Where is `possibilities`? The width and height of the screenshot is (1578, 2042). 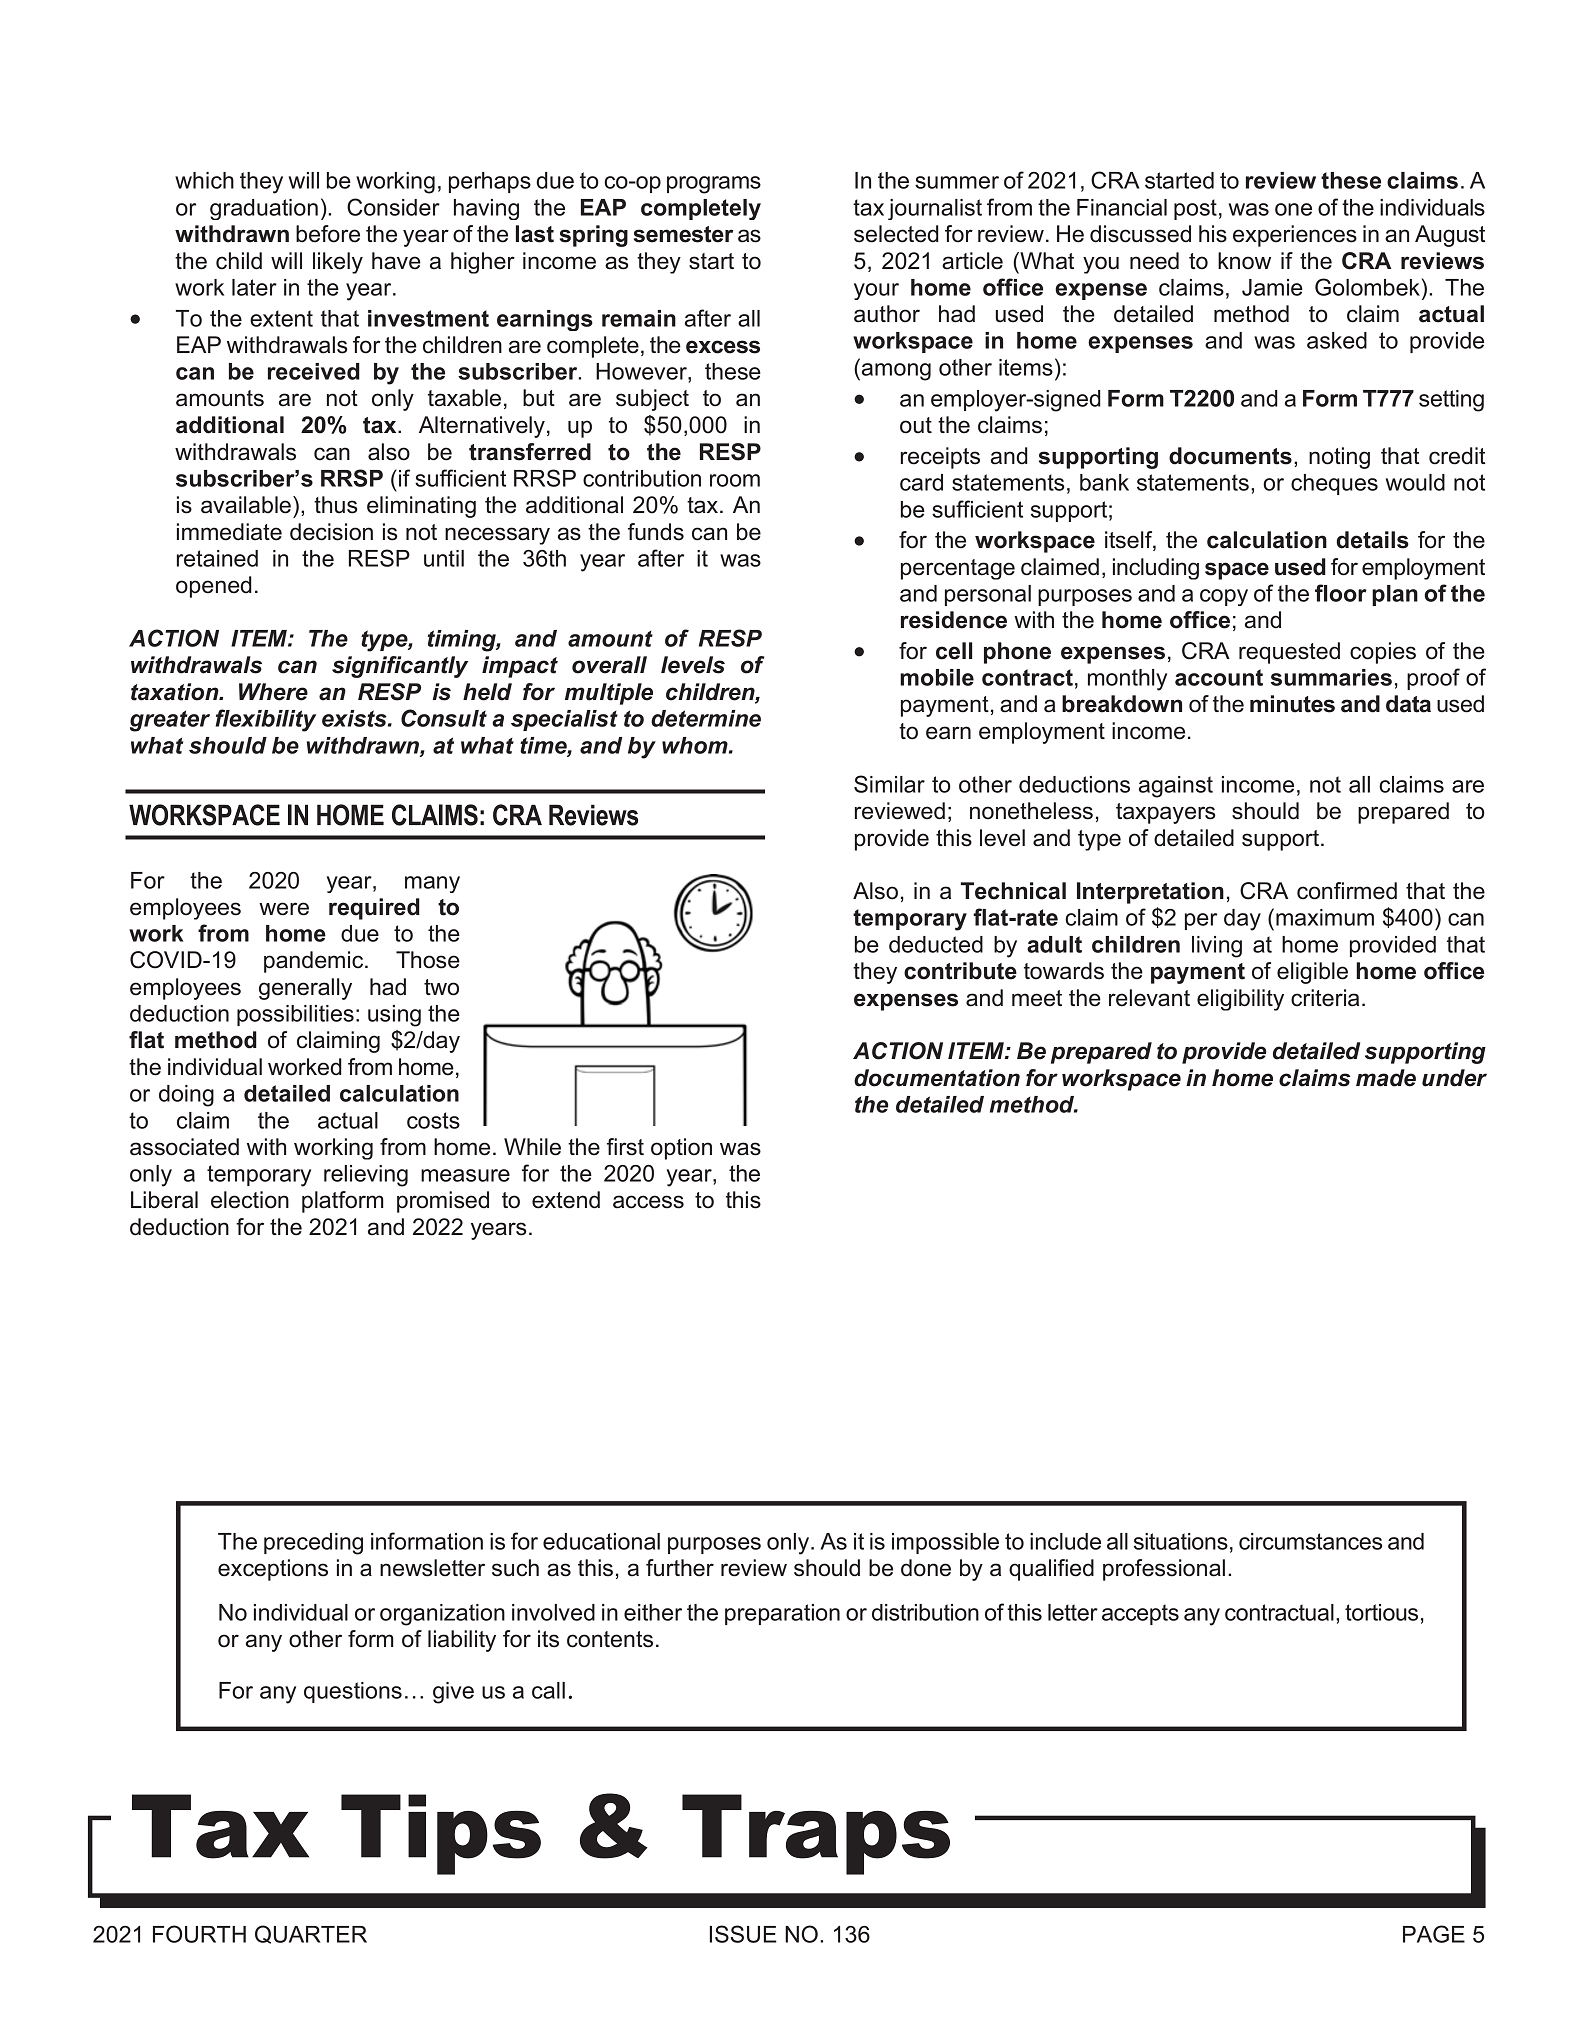
possibilities is located at coordinates (295, 1015).
